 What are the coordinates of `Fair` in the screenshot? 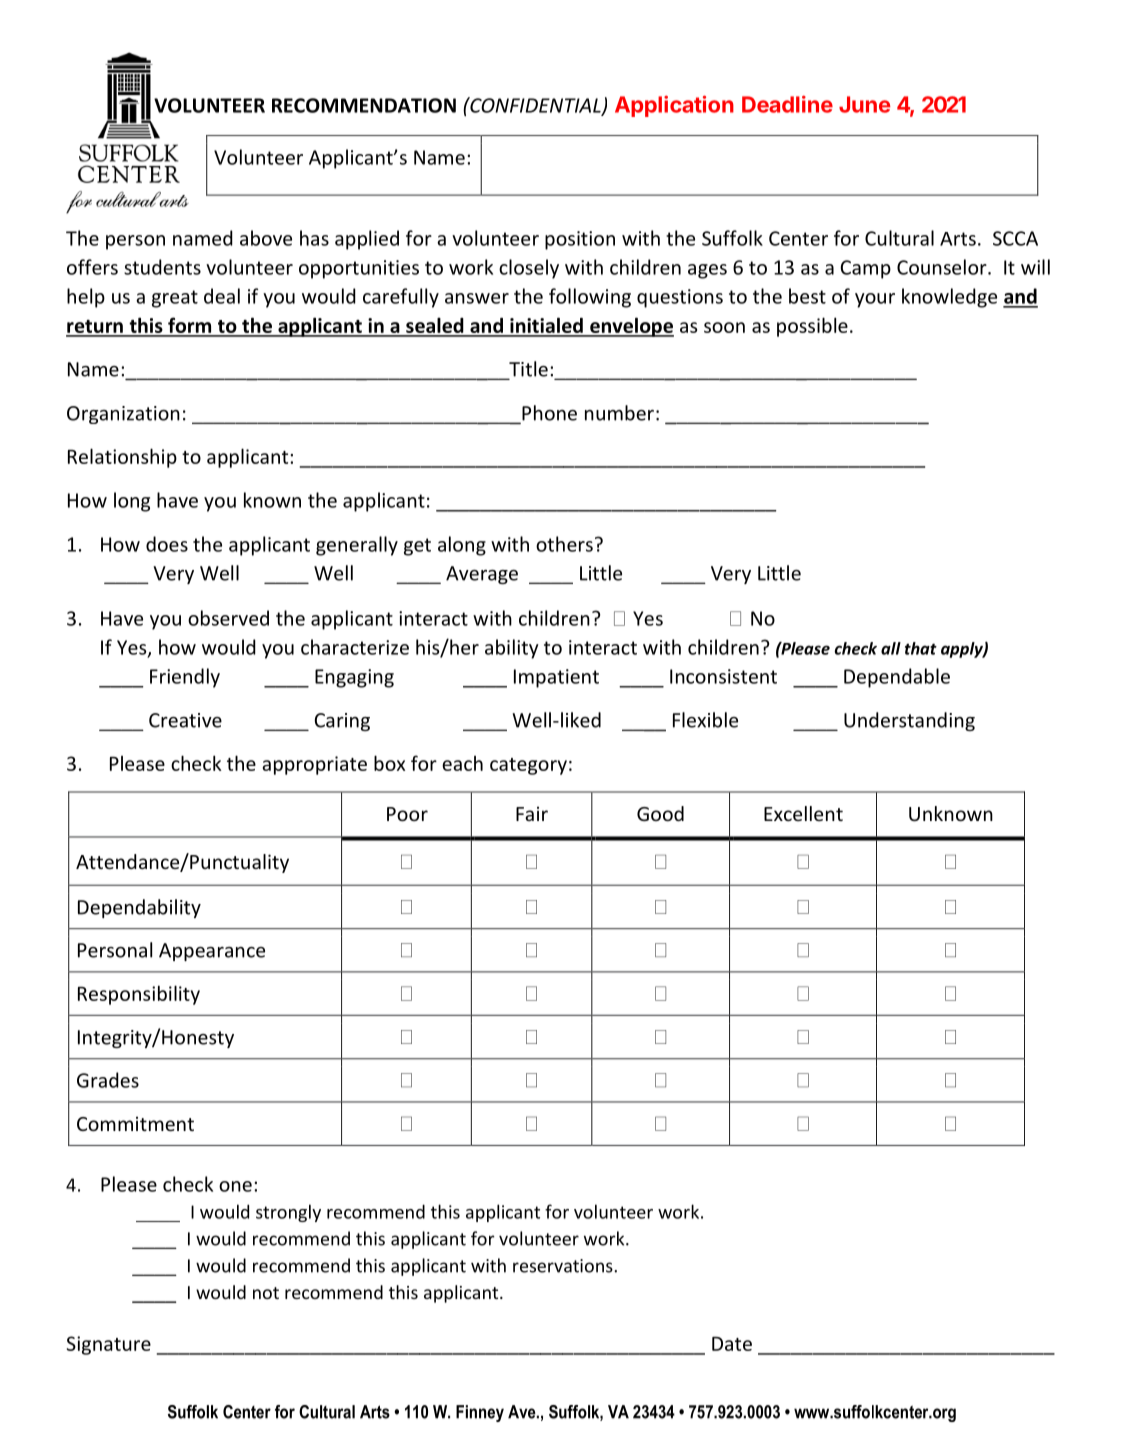 It's located at (532, 813).
